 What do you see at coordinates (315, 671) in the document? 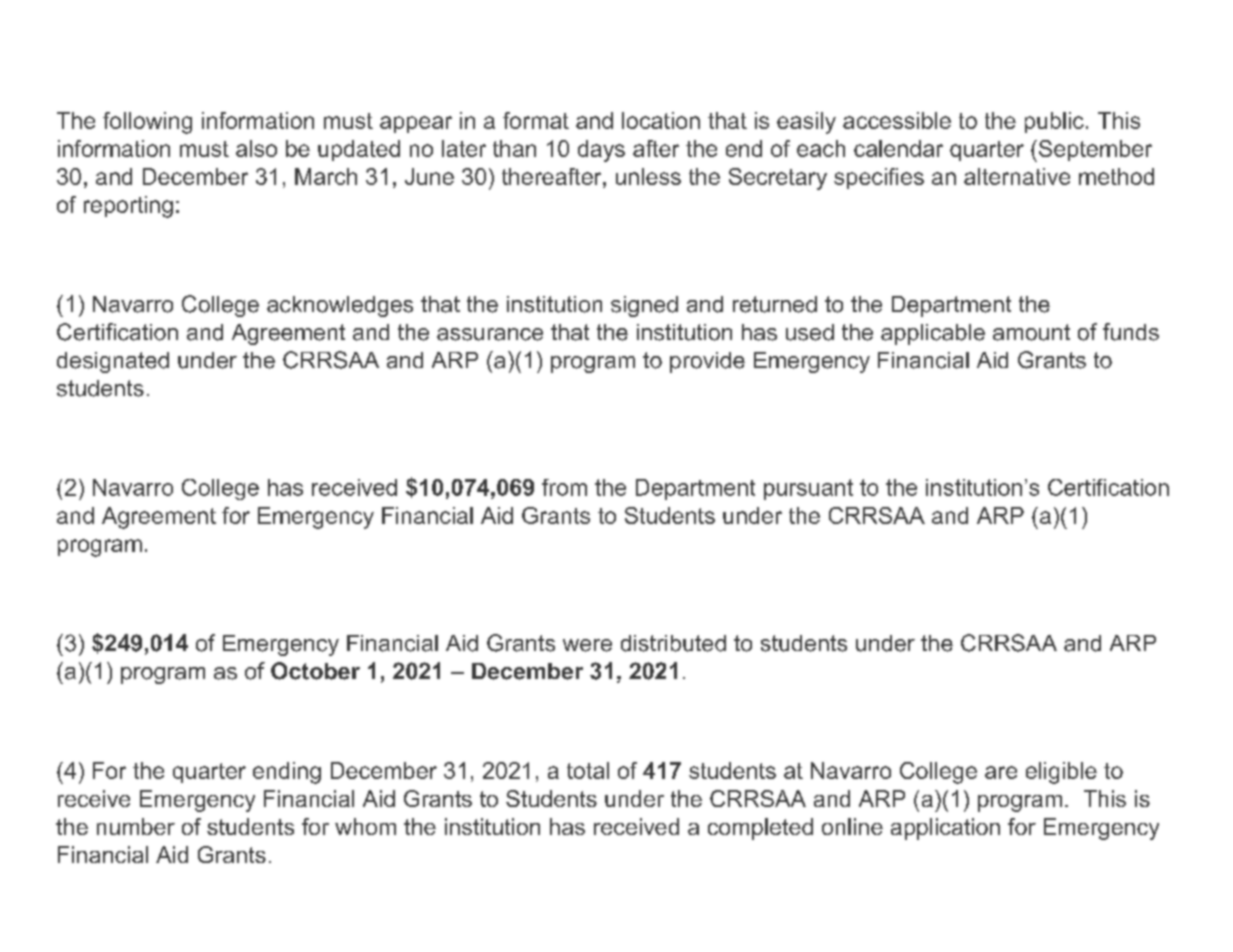
I see `October` at bounding box center [315, 671].
